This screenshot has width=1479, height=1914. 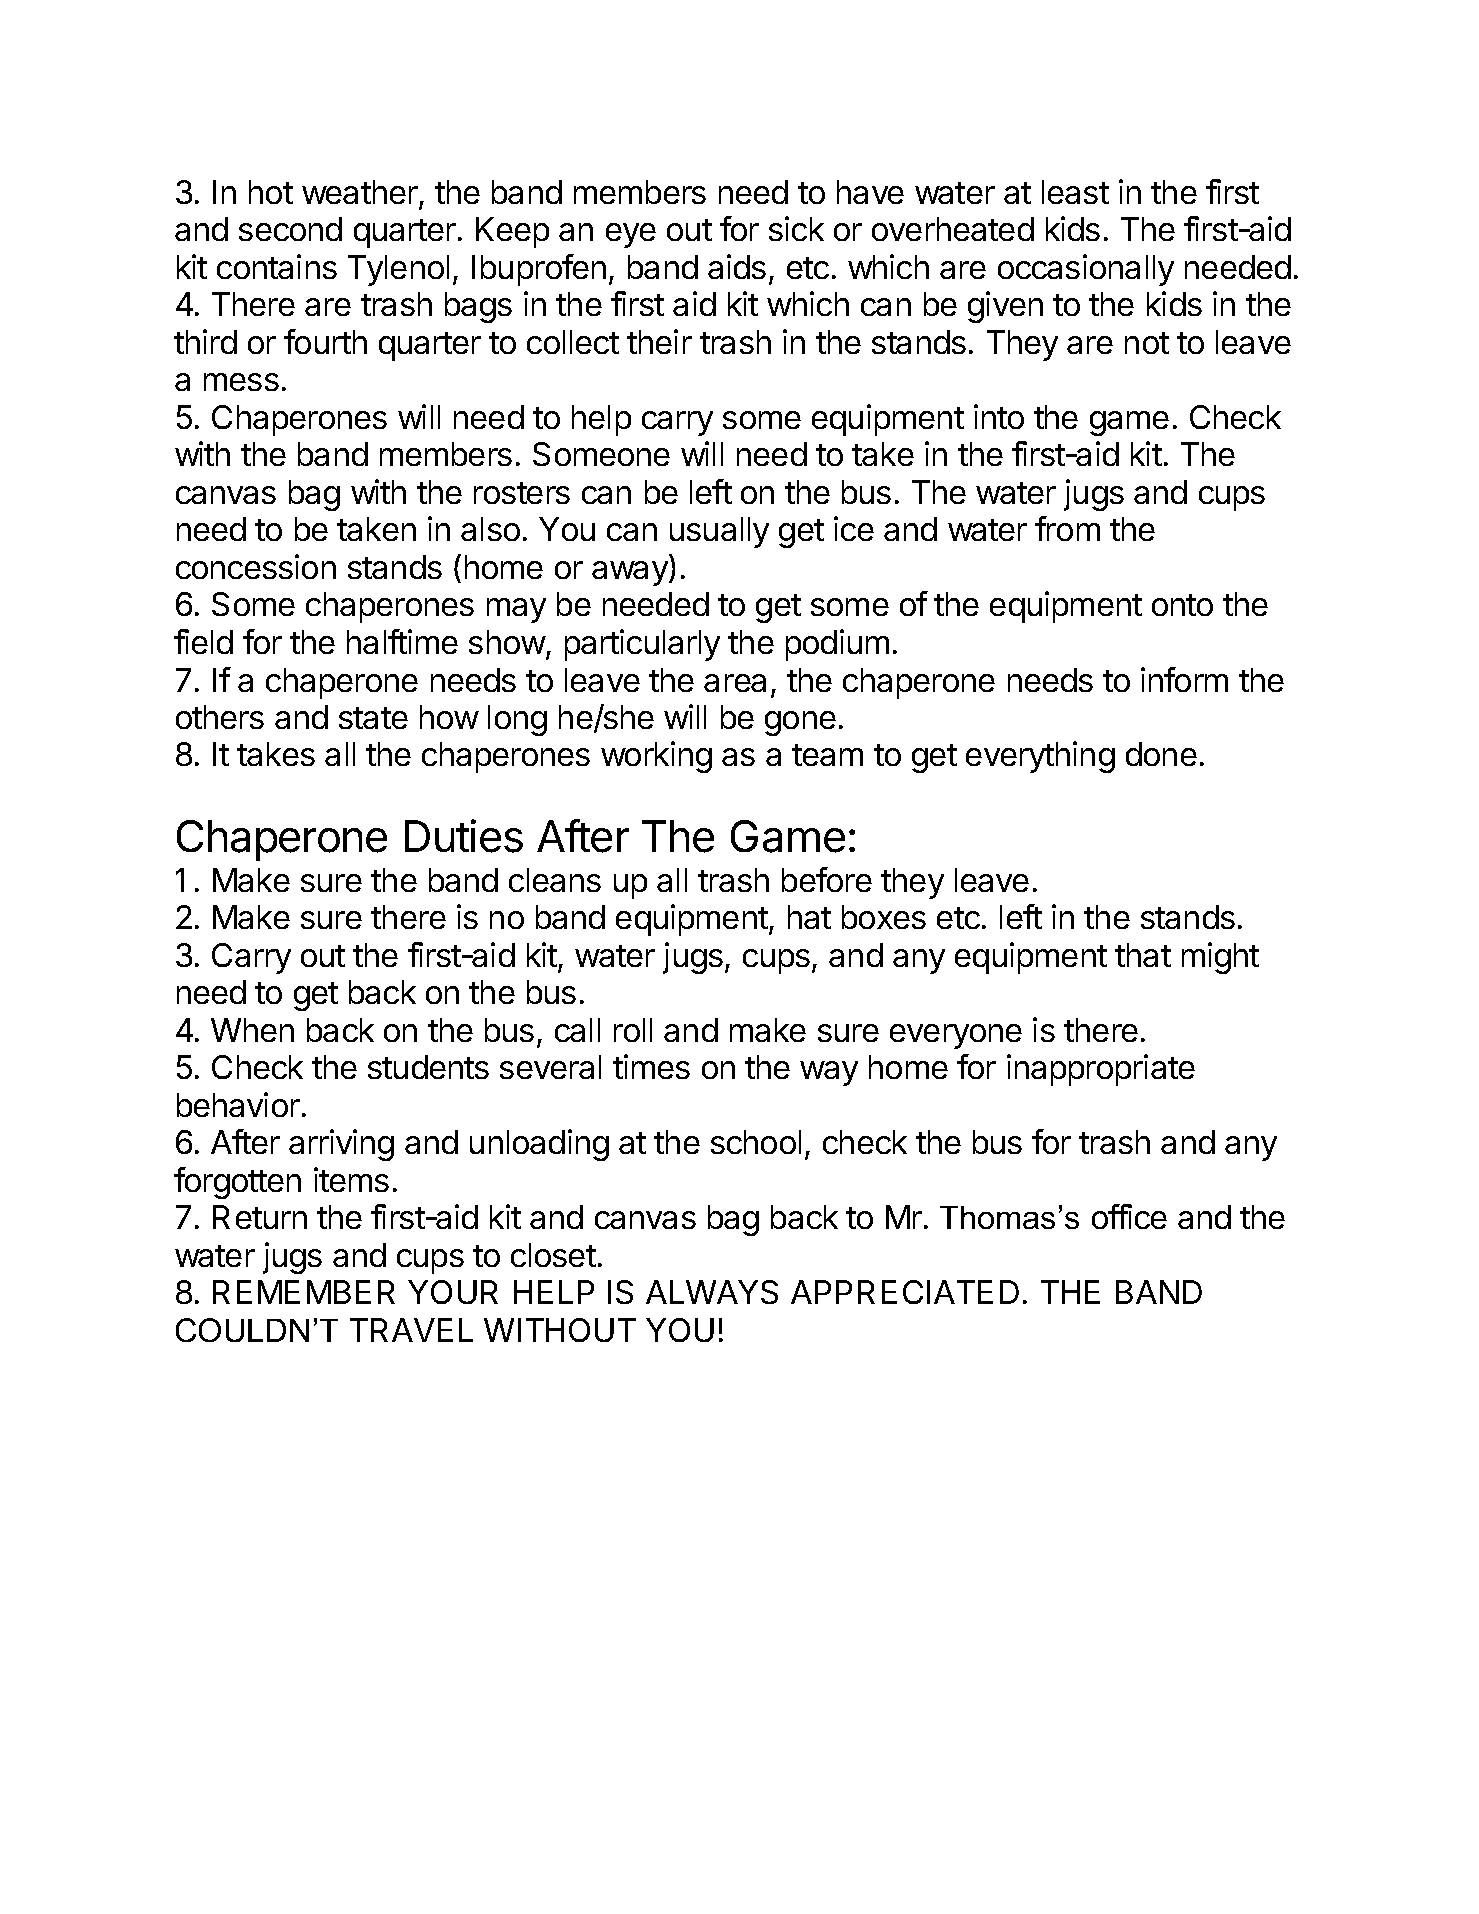 I want to click on second, so click(x=290, y=229).
